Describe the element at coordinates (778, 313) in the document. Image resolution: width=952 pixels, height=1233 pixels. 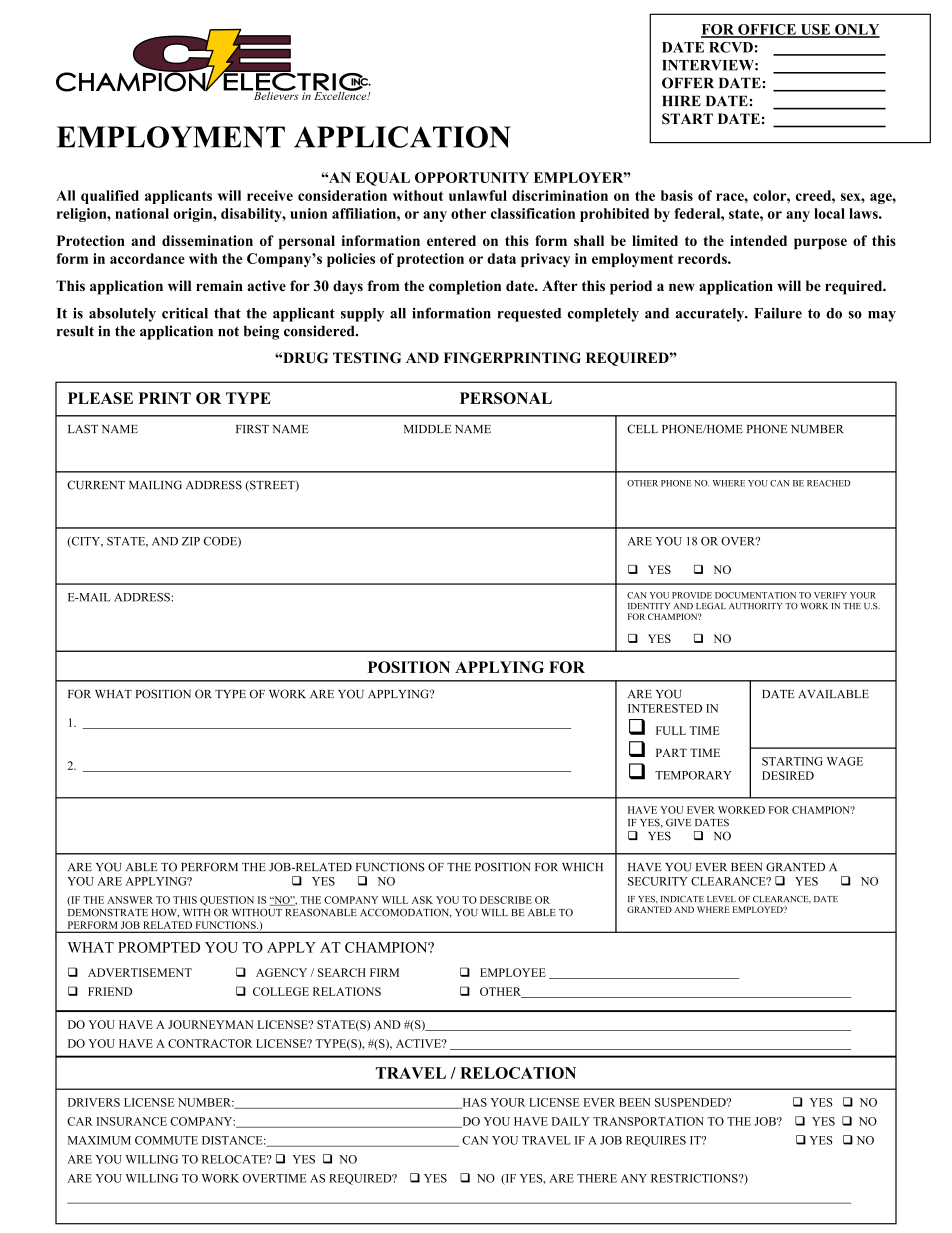
I see `Failure` at that location.
